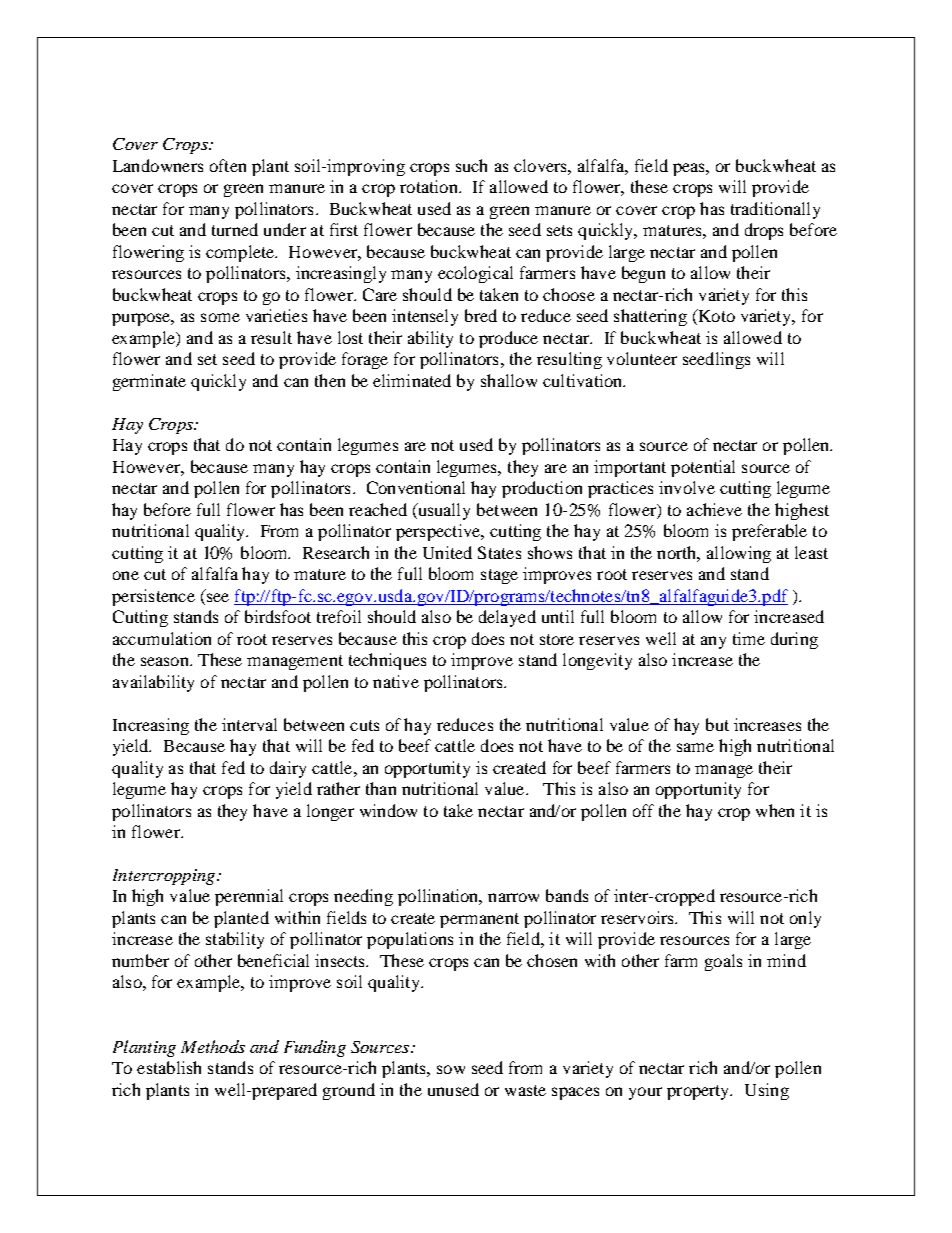 The image size is (952, 1233). Describe the element at coordinates (775, 210) in the document. I see `traditionally` at that location.
